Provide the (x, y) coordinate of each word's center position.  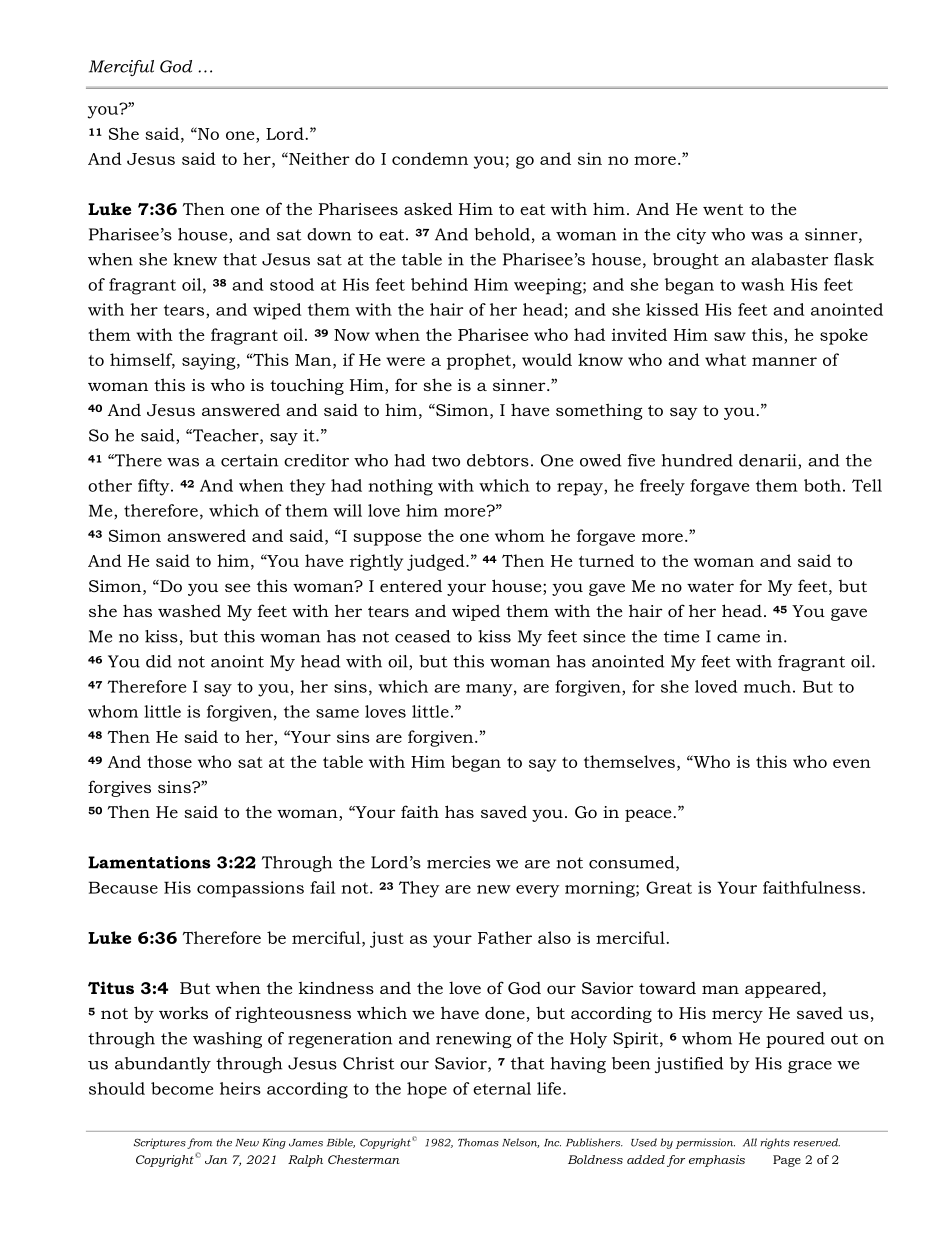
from (200, 1143)
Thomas (478, 1142)
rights (775, 1143)
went (723, 209)
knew (195, 259)
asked (428, 208)
